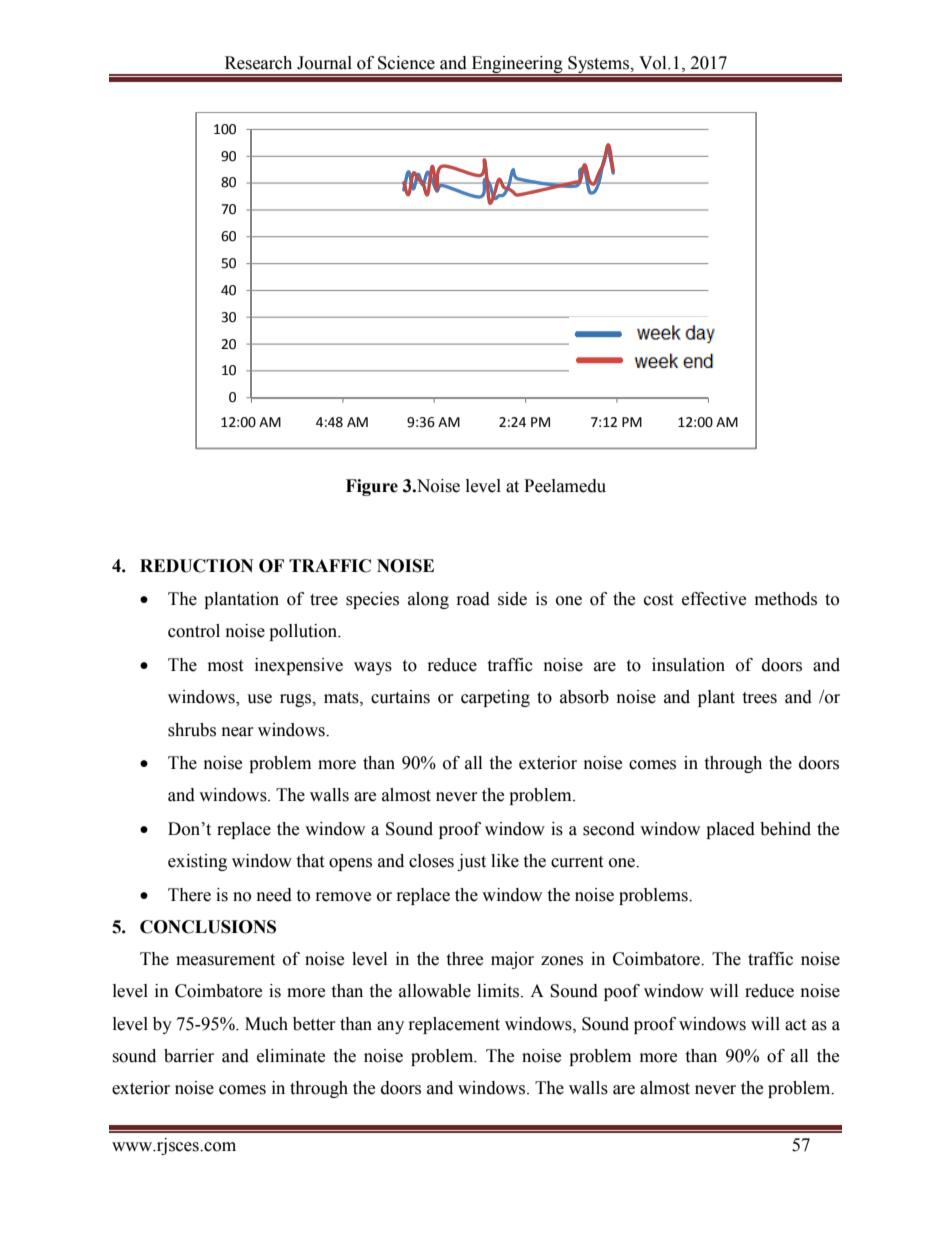  I want to click on Science, so click(406, 63).
